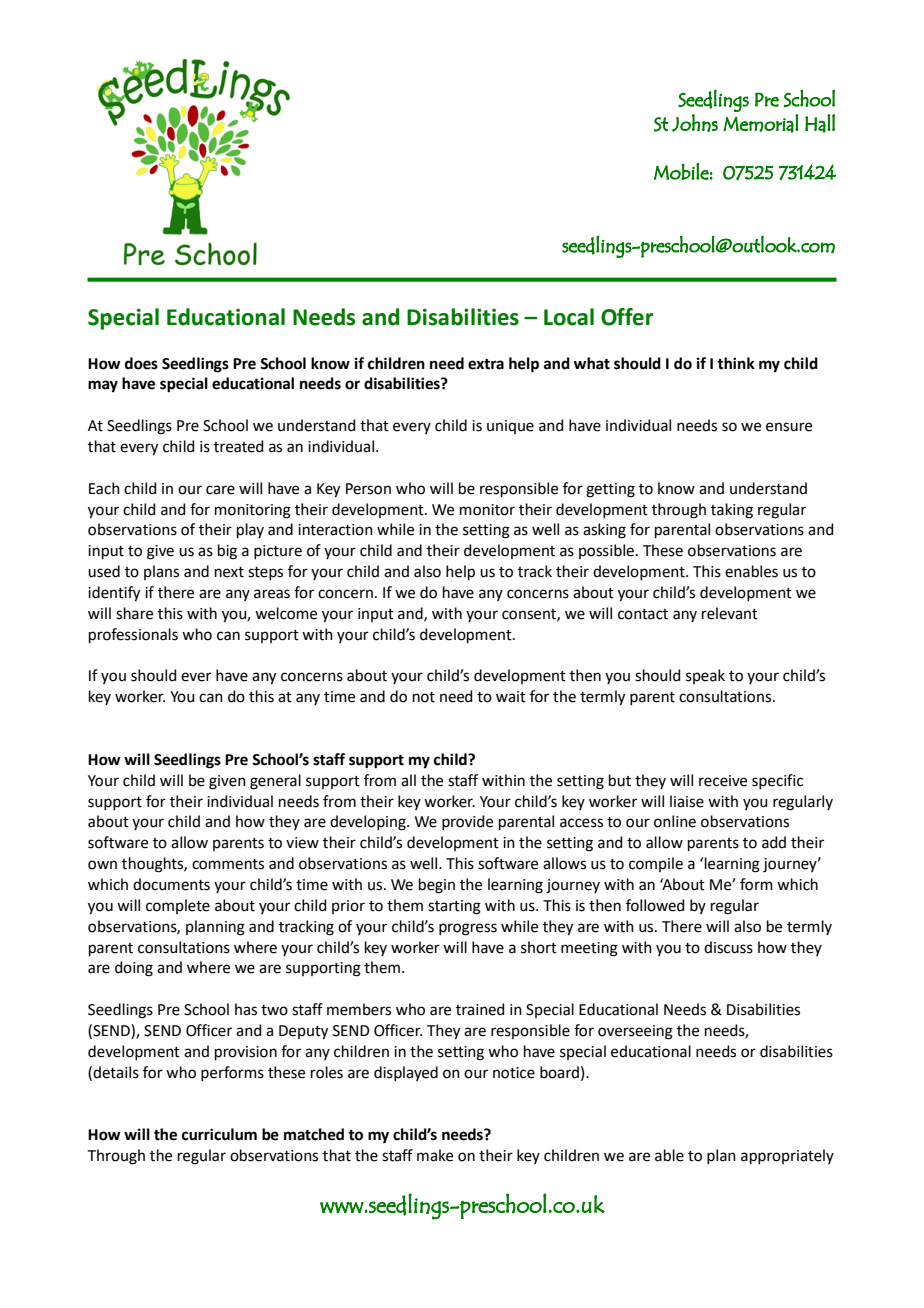 The image size is (924, 1308). What do you see at coordinates (761, 123) in the image?
I see `Memorial` at bounding box center [761, 123].
